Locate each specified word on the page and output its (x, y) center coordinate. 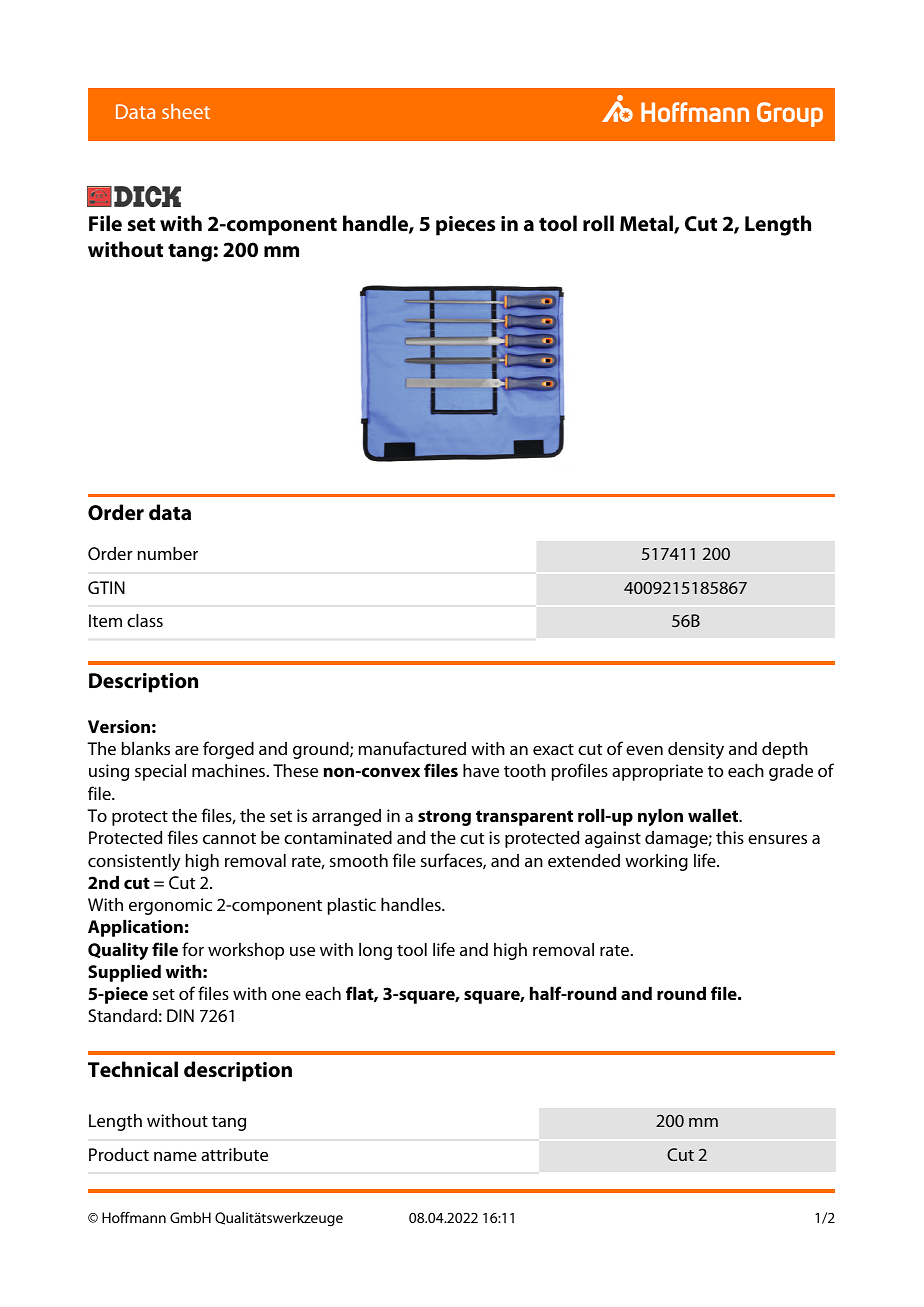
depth (785, 750)
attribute (234, 1154)
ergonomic (170, 906)
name (175, 1156)
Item (105, 620)
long (375, 951)
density (696, 750)
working (656, 862)
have (481, 770)
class (145, 620)
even (644, 750)
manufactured (412, 748)
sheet (186, 111)
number (168, 553)
